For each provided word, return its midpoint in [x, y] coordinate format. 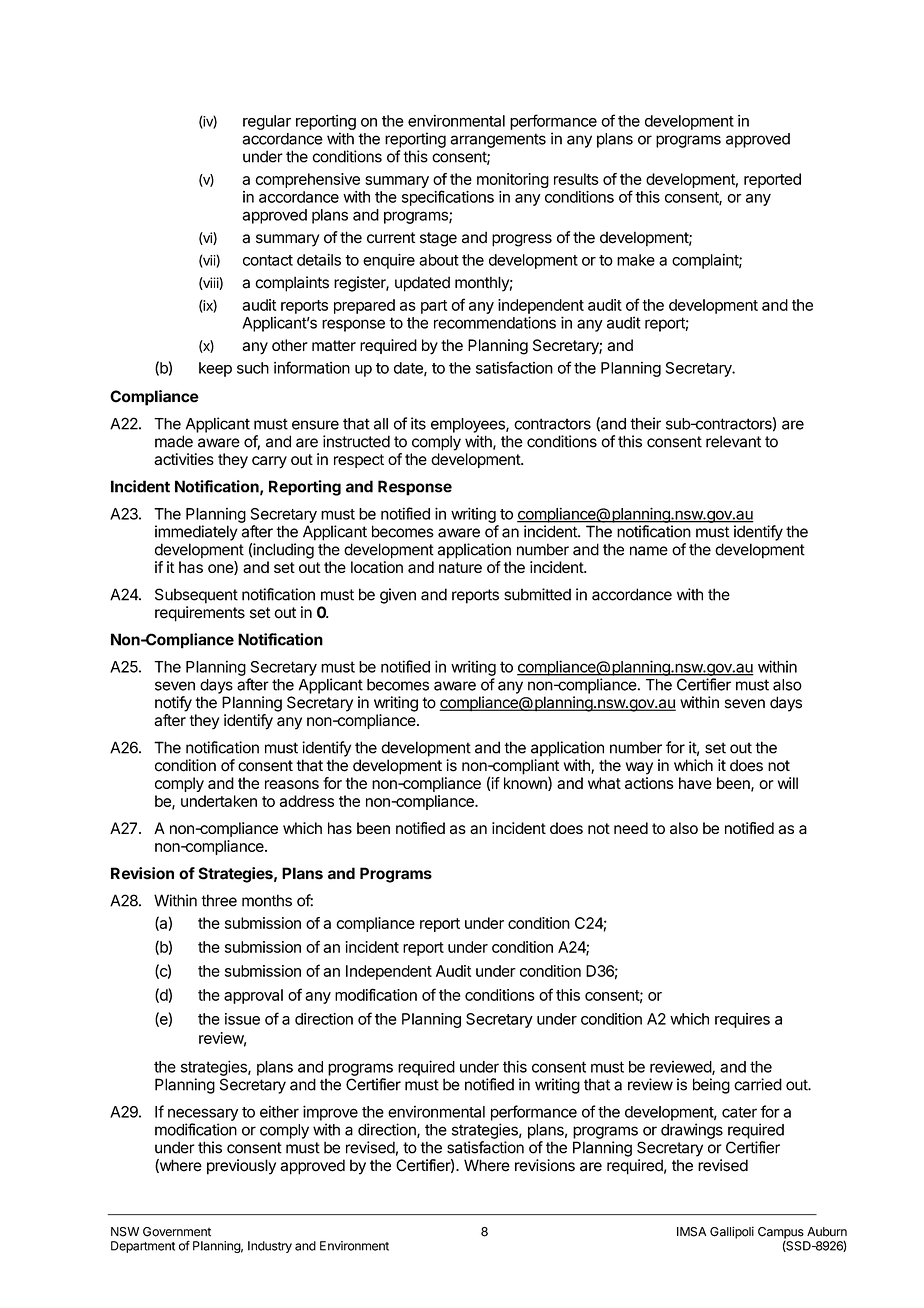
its [418, 423]
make [636, 260]
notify [173, 704]
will [788, 783]
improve [330, 1113]
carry [269, 462]
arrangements [498, 140]
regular [267, 122]
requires [742, 1020]
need [631, 828]
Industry [270, 1247]
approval [253, 996]
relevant [733, 441]
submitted [537, 594]
